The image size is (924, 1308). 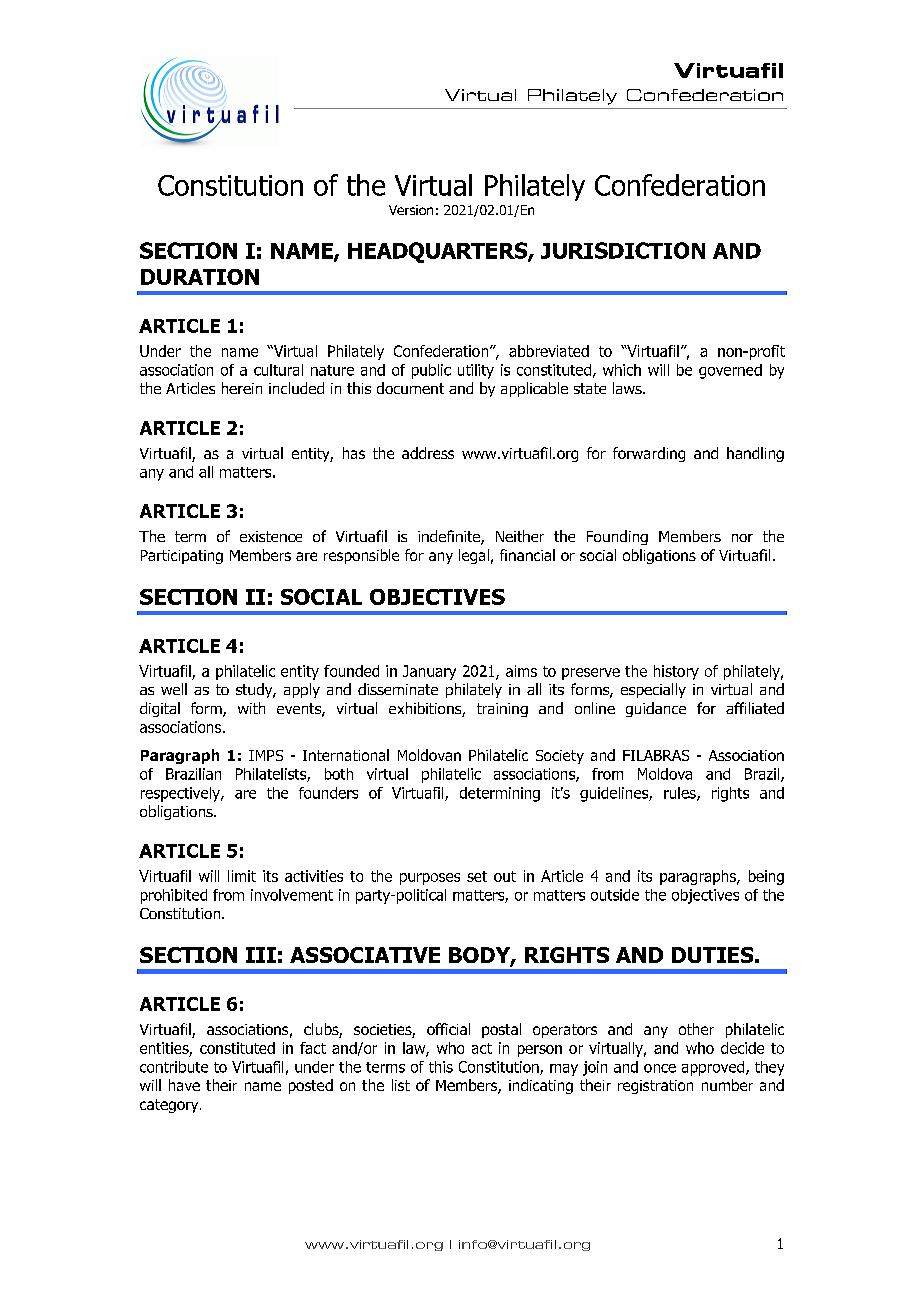 What do you see at coordinates (411, 210) in the screenshot?
I see `Version` at bounding box center [411, 210].
